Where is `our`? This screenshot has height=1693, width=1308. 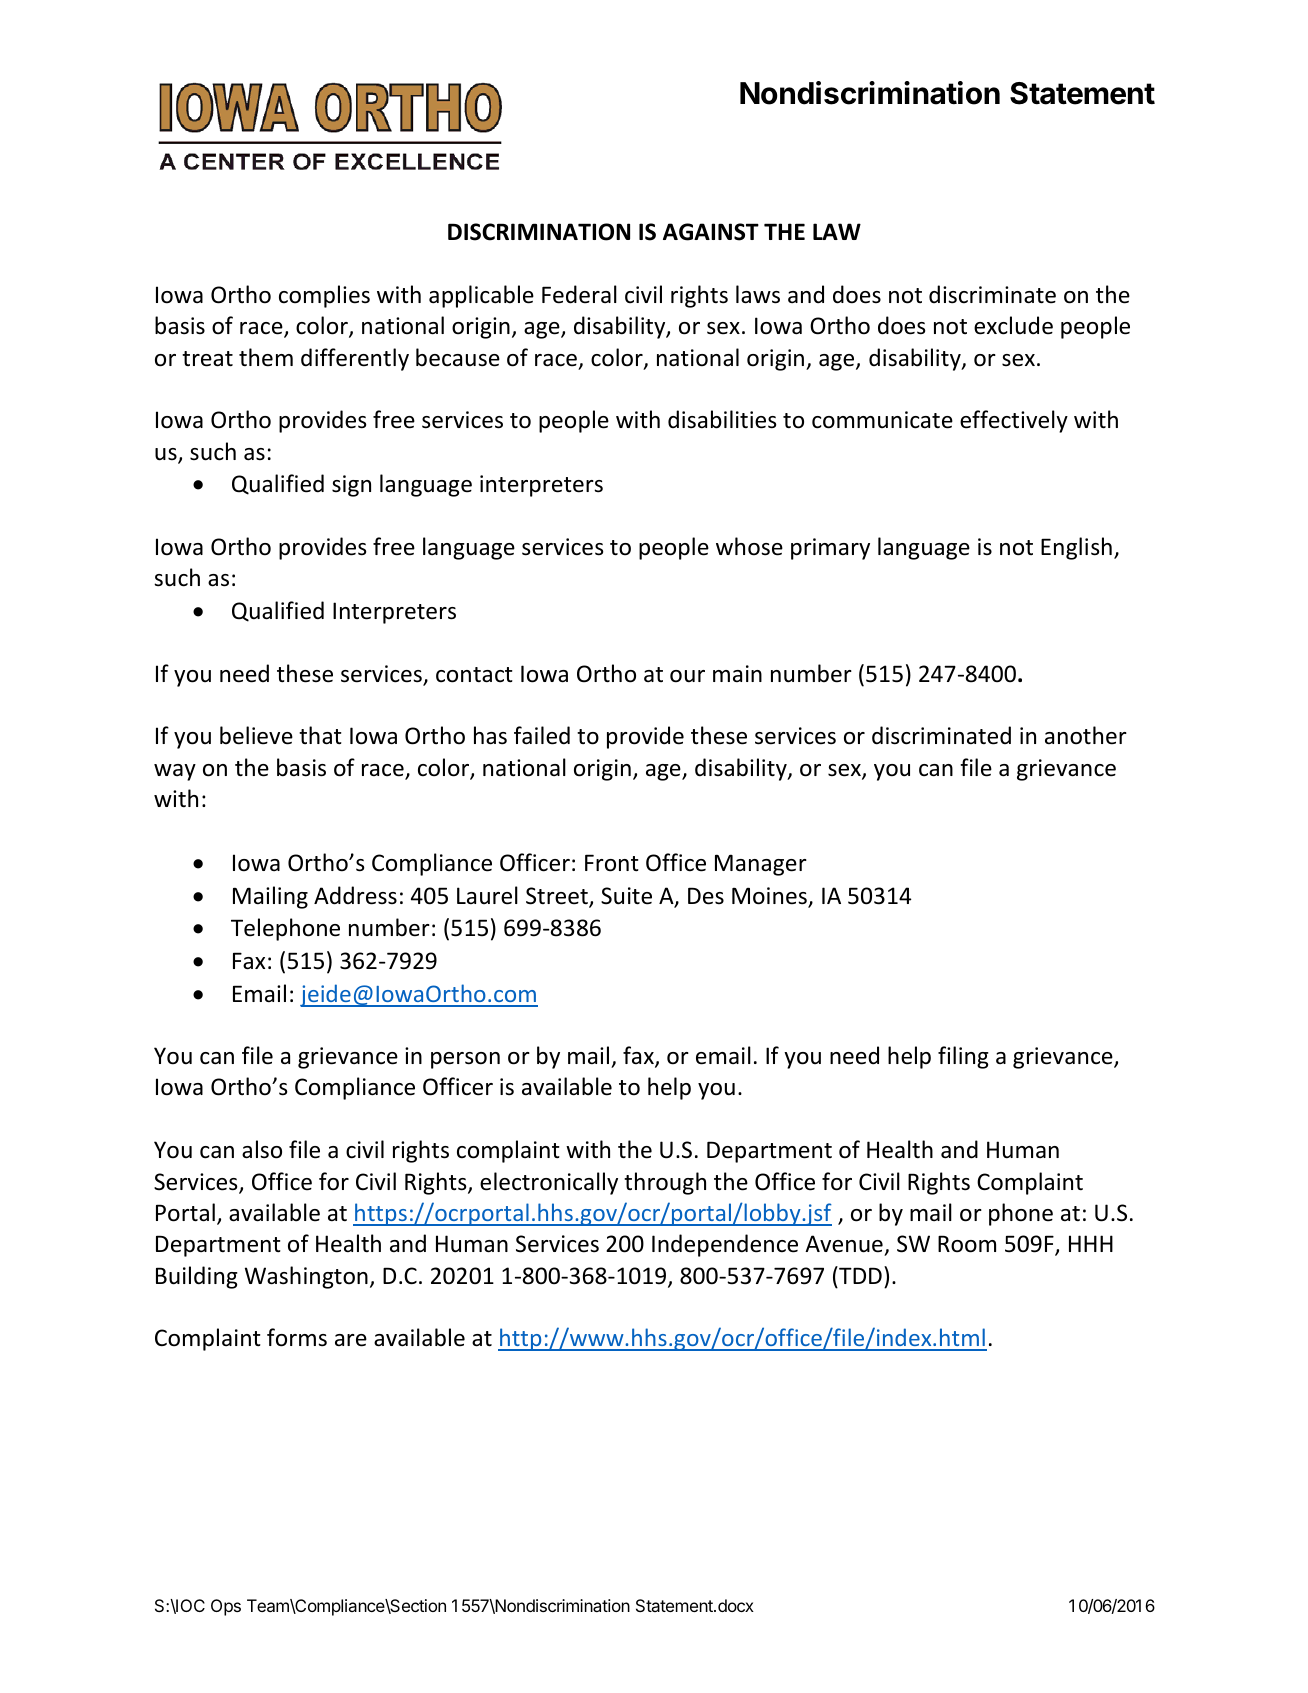
our is located at coordinates (687, 676).
